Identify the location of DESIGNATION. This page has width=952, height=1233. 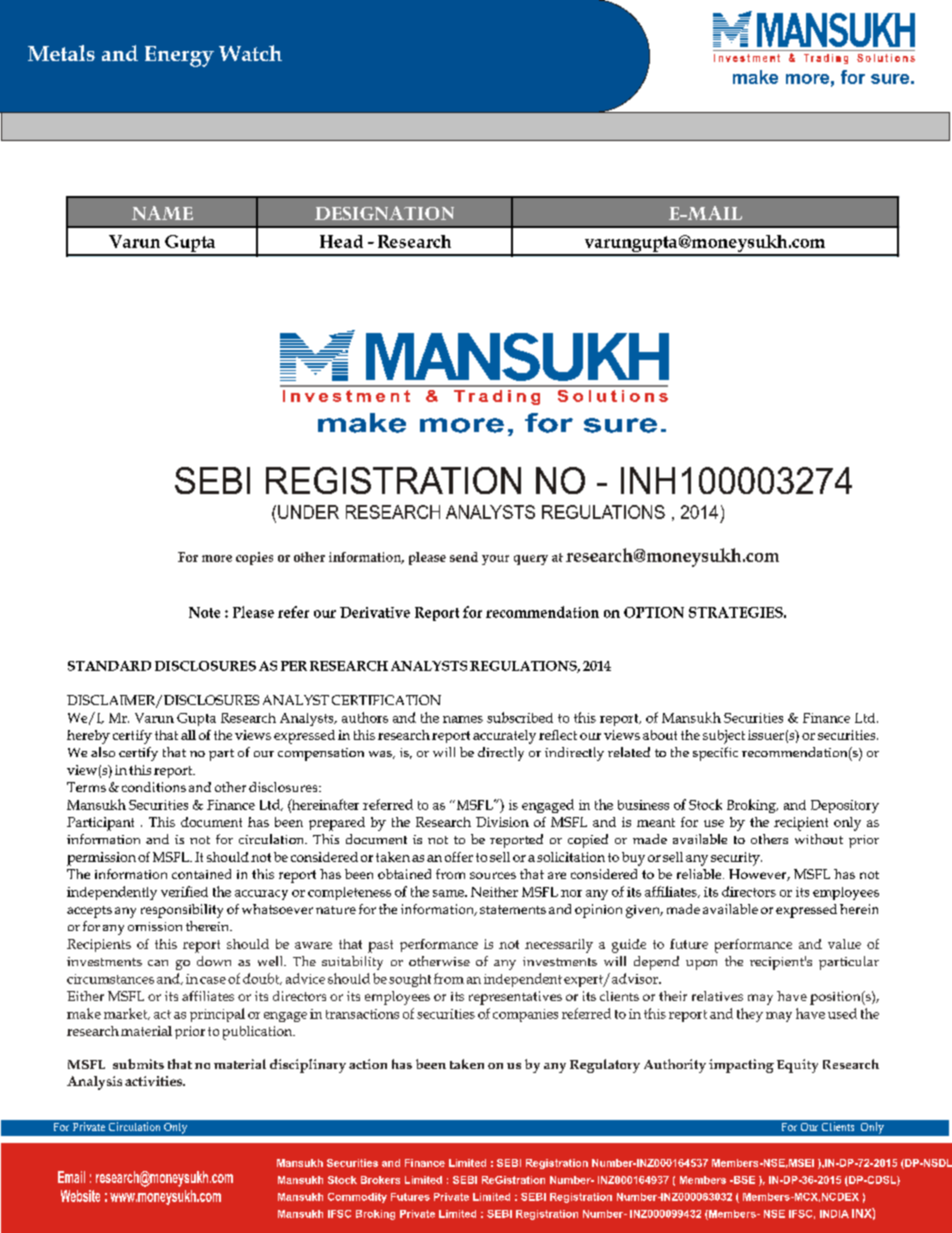
(384, 213).
